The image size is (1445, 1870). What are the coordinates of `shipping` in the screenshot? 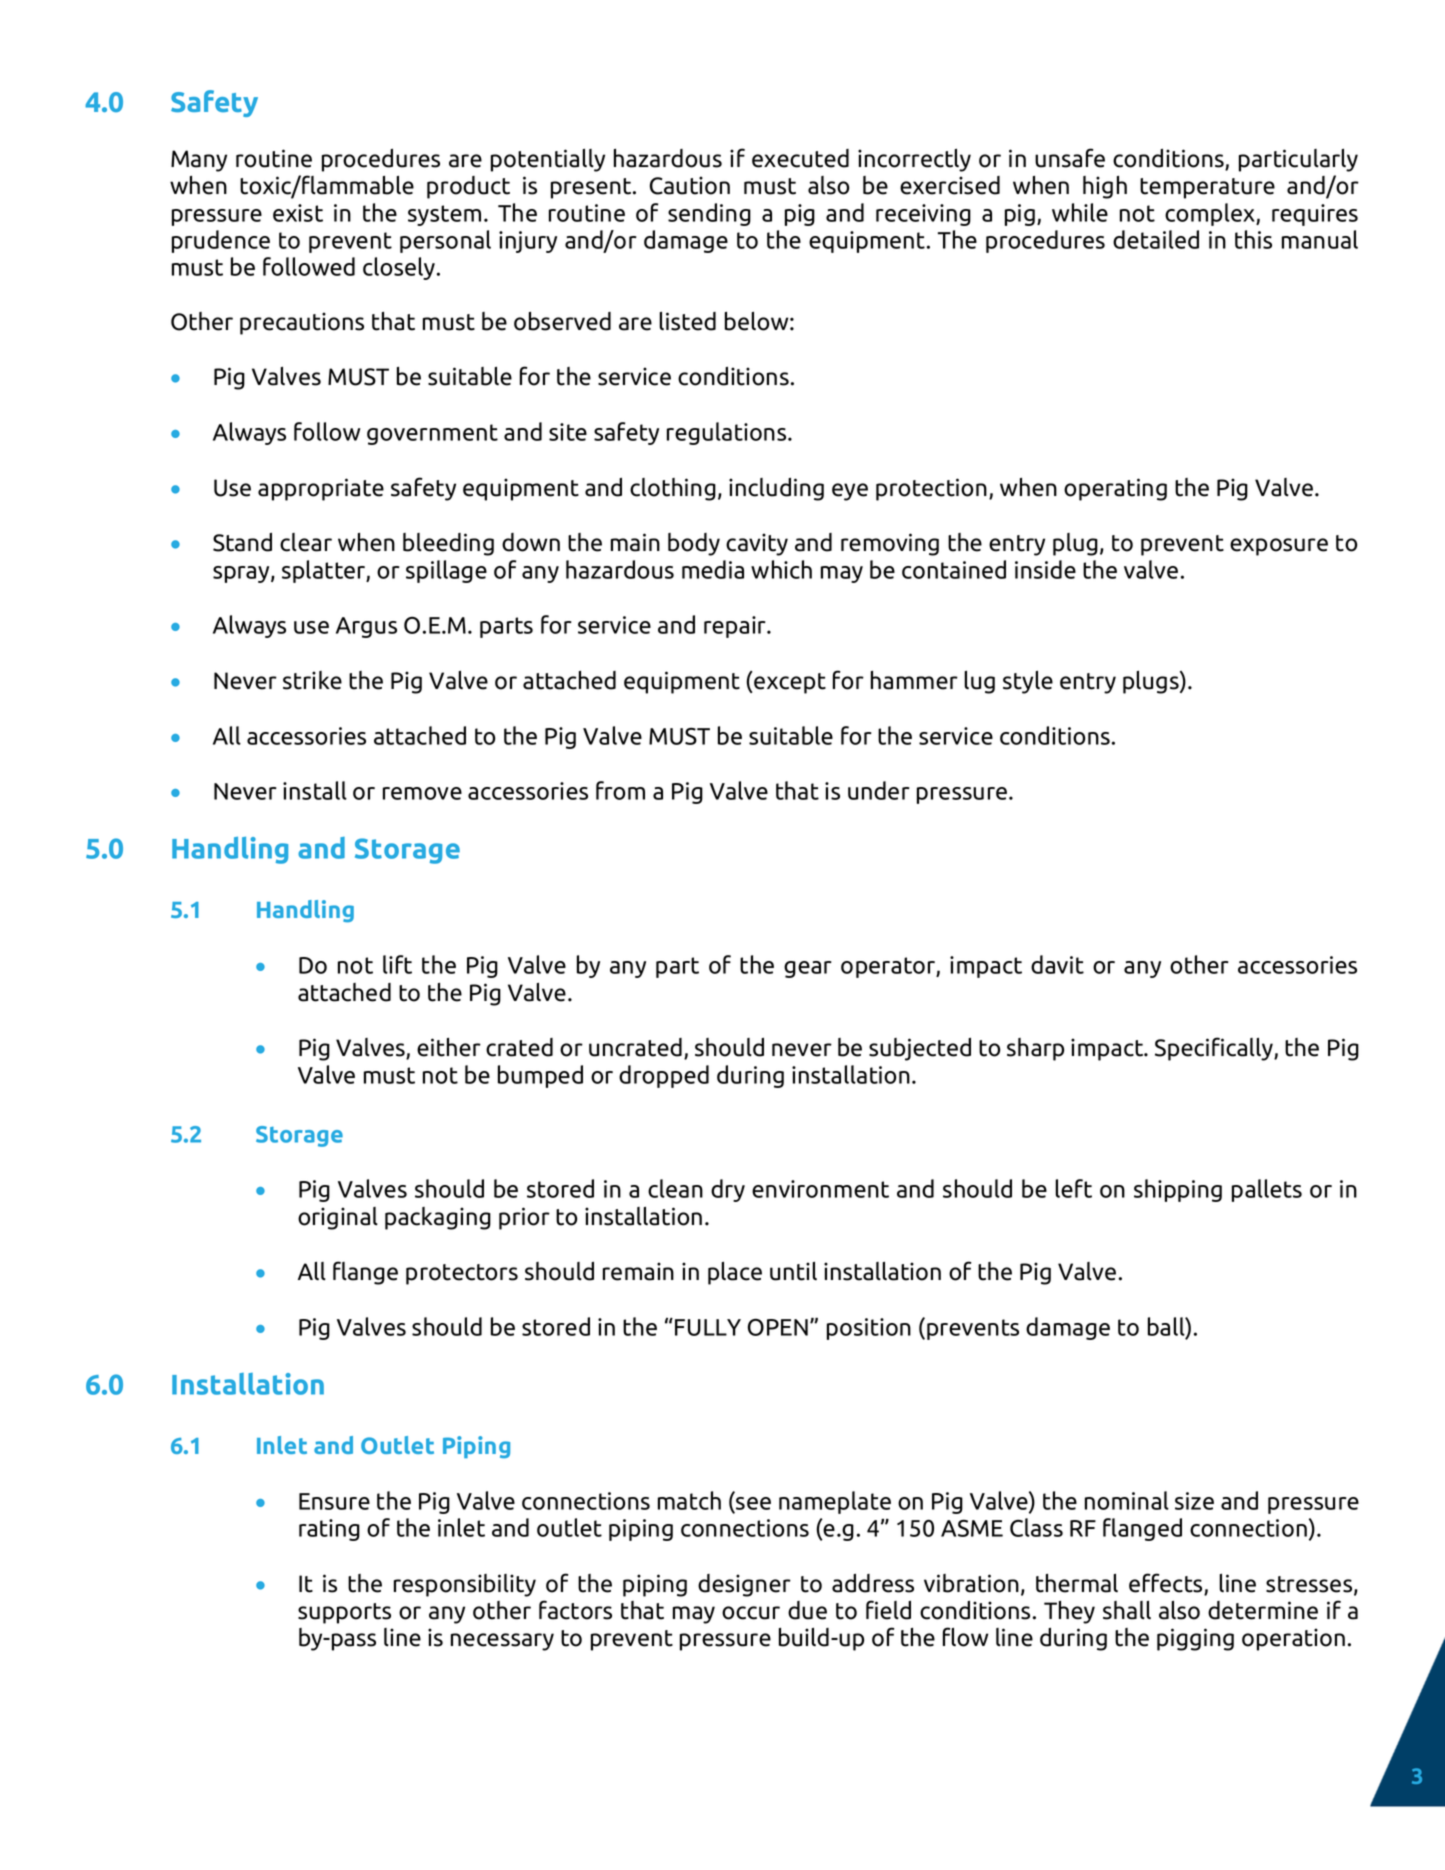 It's located at (1178, 1190).
